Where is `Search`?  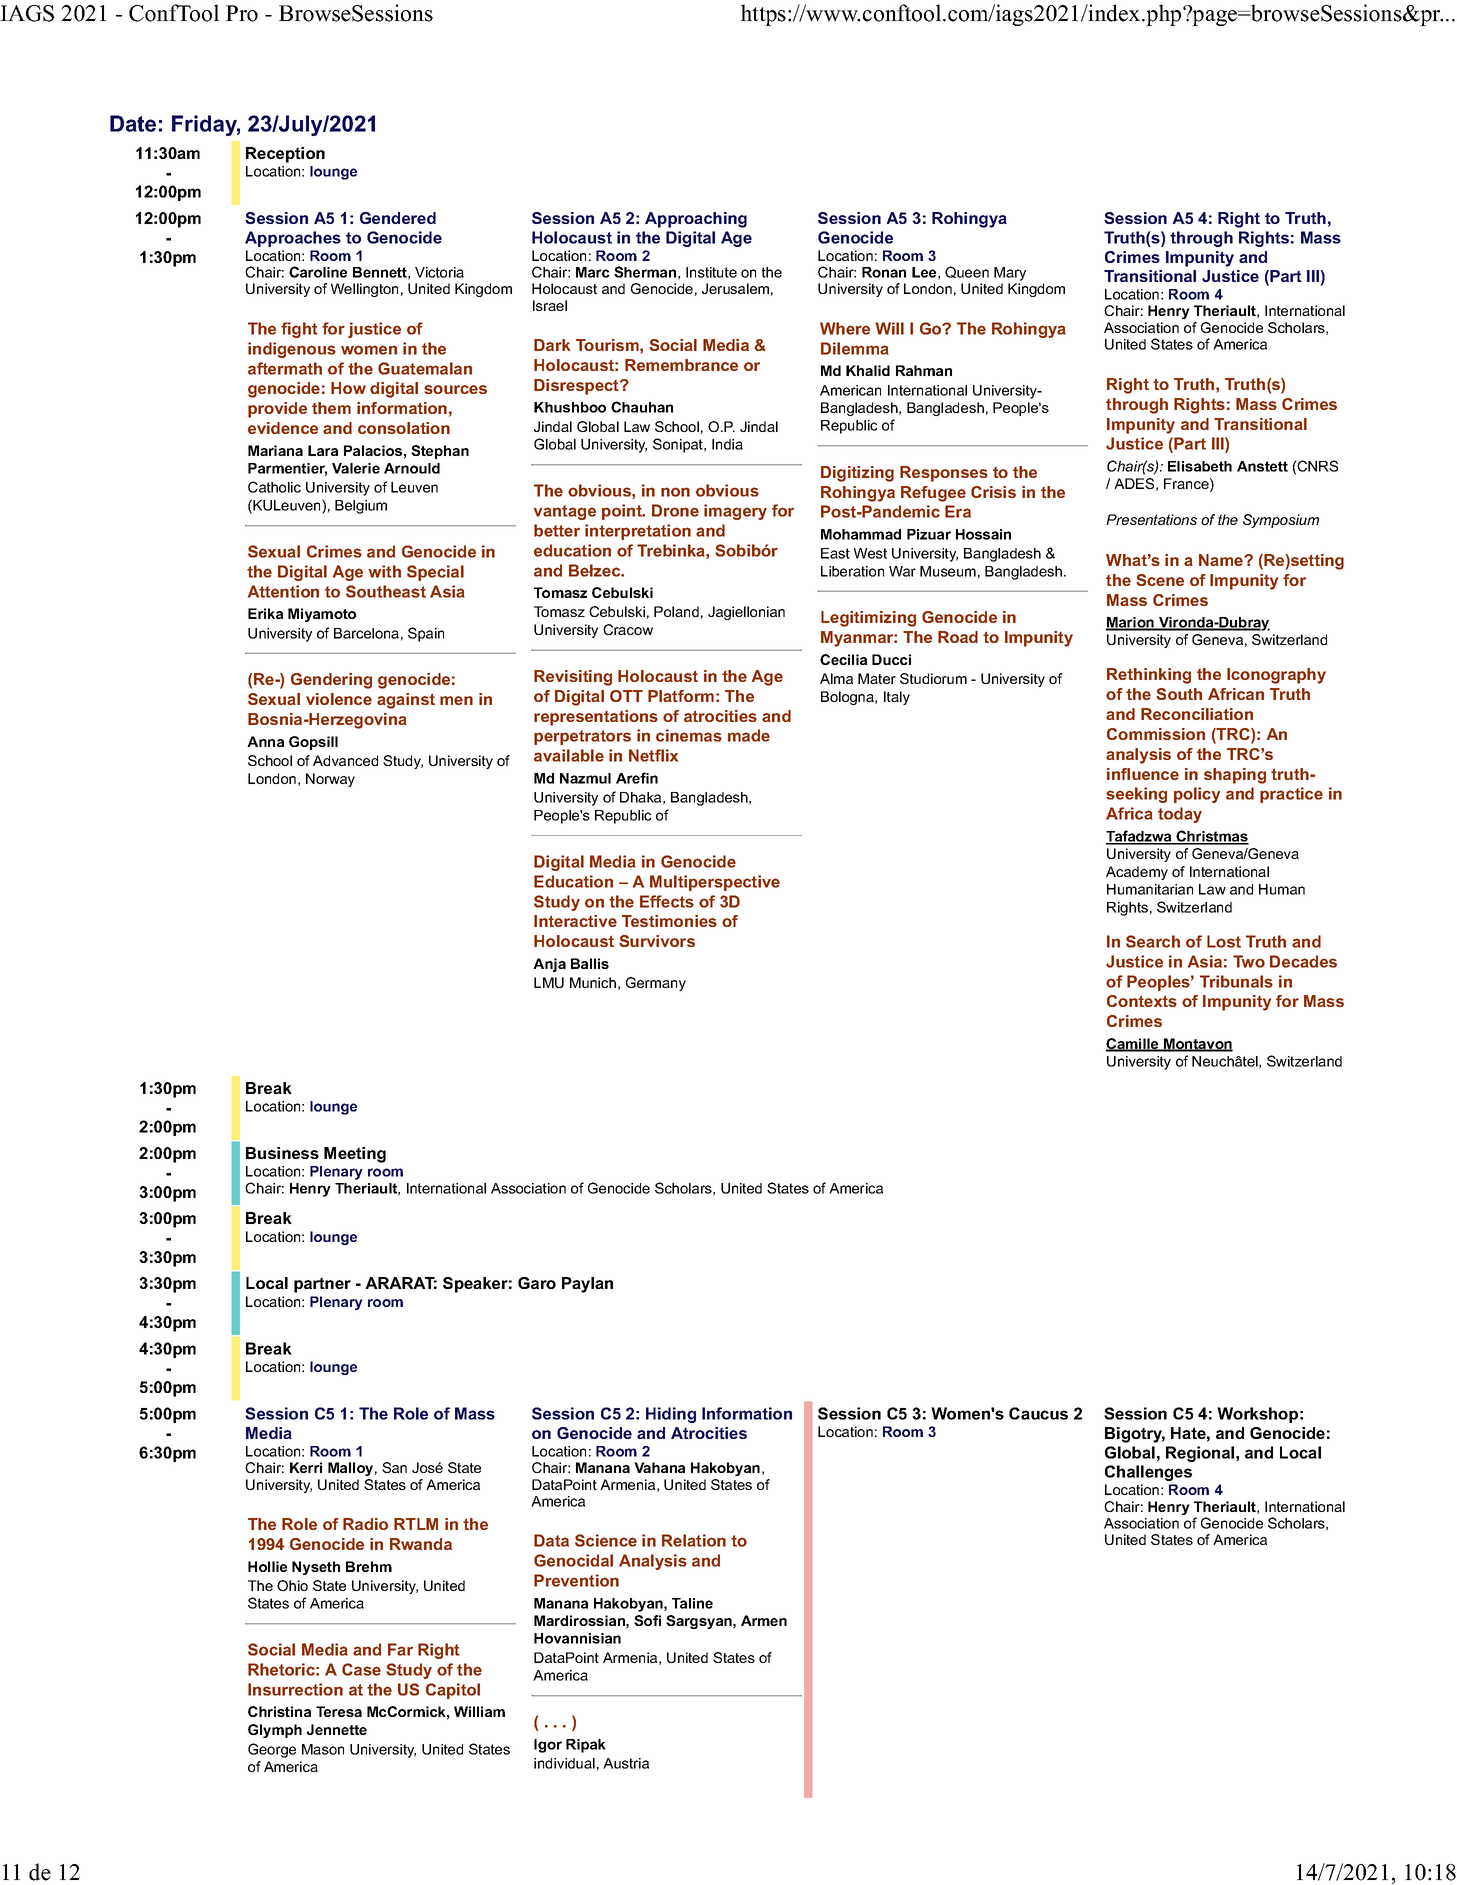 Search is located at coordinates (1153, 941).
